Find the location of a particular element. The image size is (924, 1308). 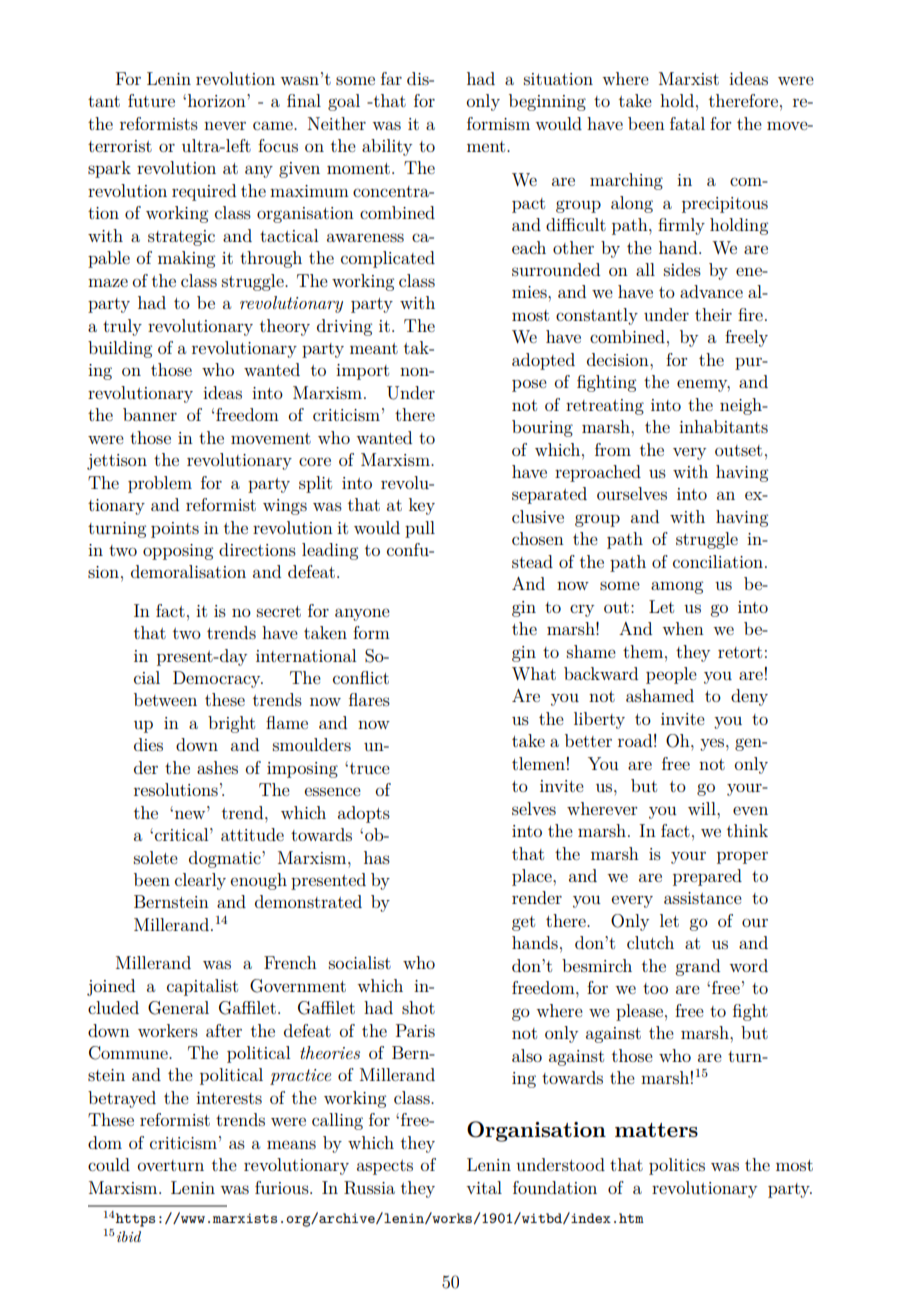

meant is located at coordinates (374, 348).
